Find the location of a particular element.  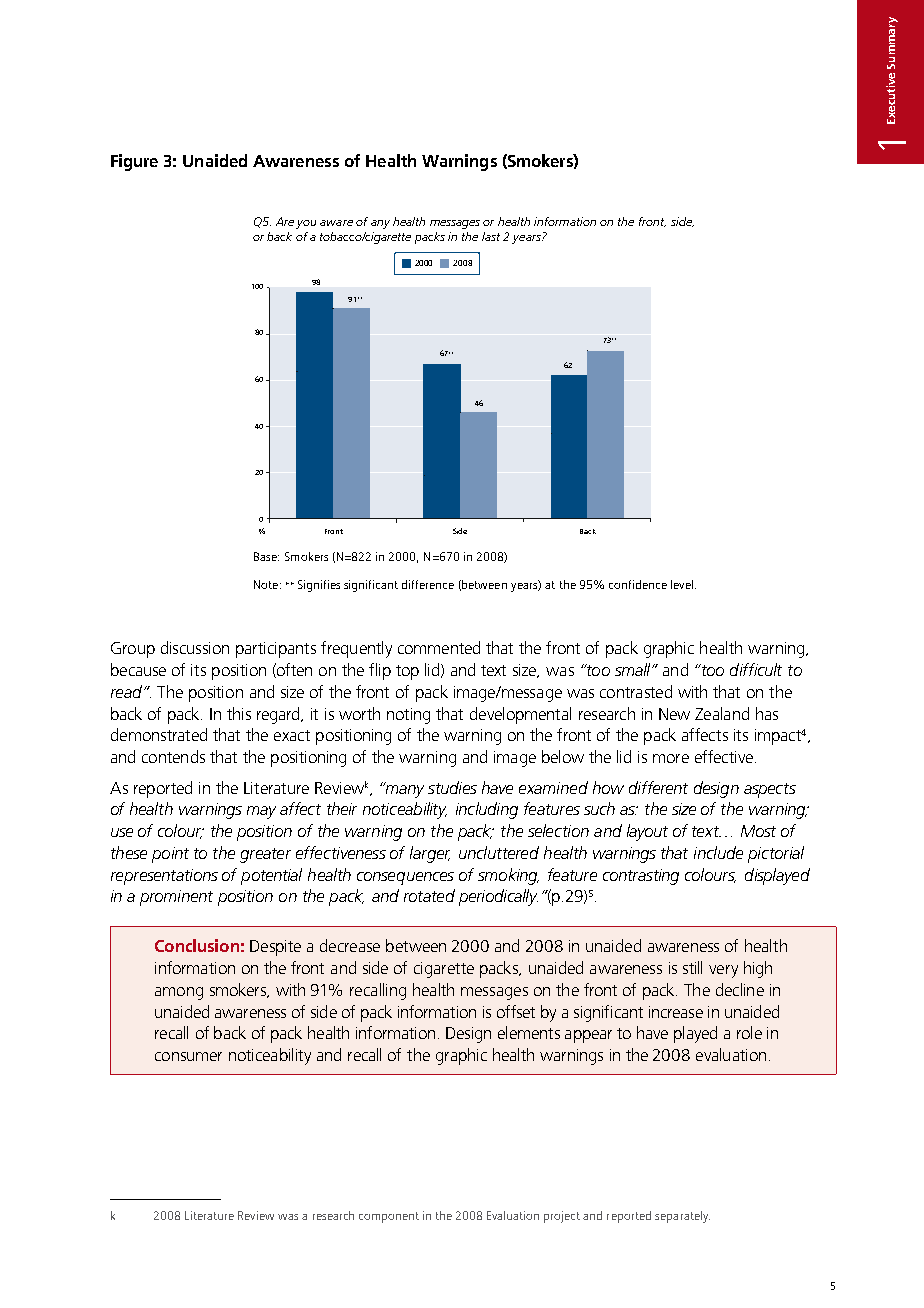

last is located at coordinates (491, 236).
